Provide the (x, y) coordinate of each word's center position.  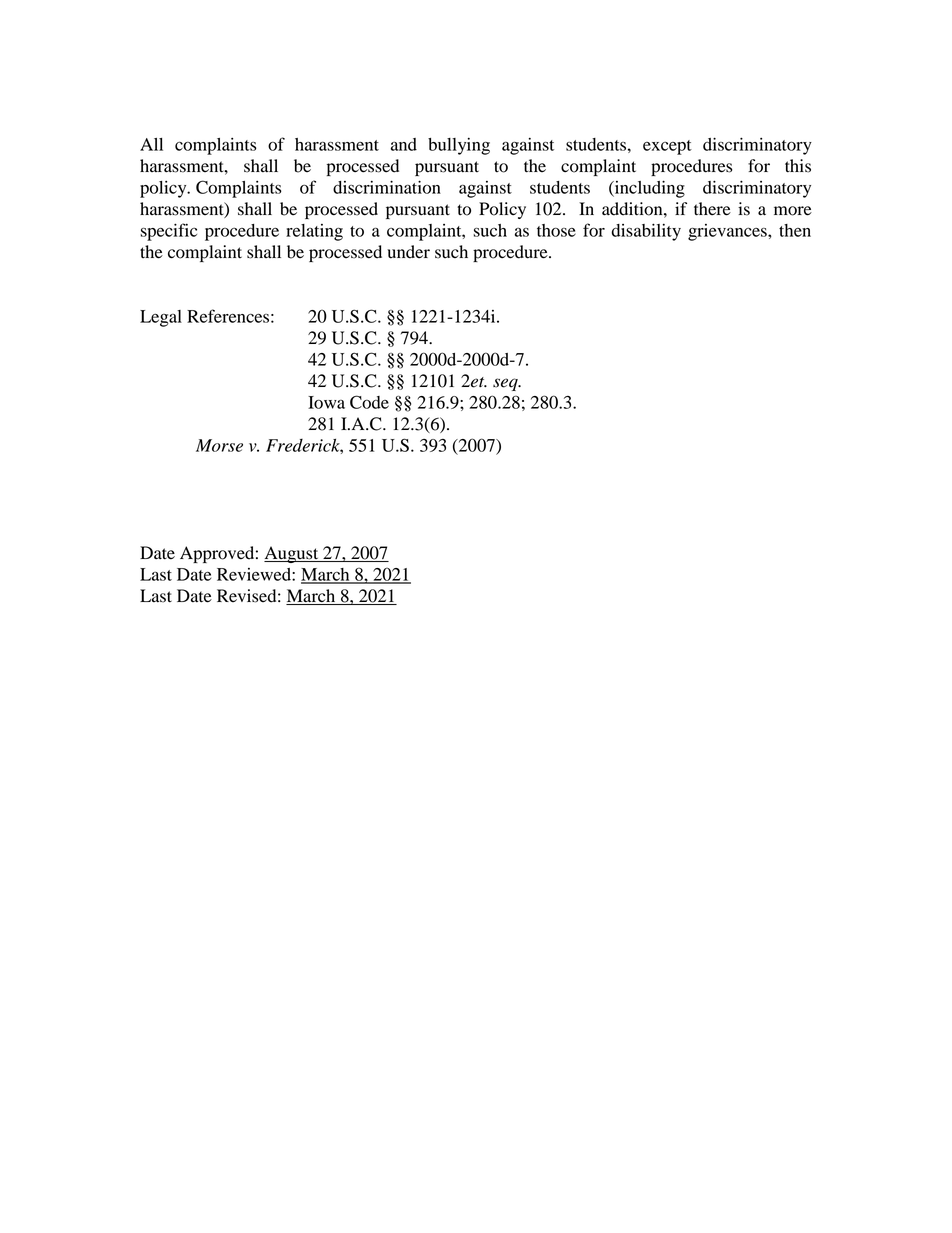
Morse (219, 445)
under (408, 252)
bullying (459, 146)
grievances (728, 232)
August (292, 554)
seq (506, 384)
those (556, 230)
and (404, 144)
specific (168, 232)
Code (369, 402)
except (667, 147)
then (795, 230)
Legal (161, 318)
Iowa (326, 402)
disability (646, 232)
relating (314, 232)
